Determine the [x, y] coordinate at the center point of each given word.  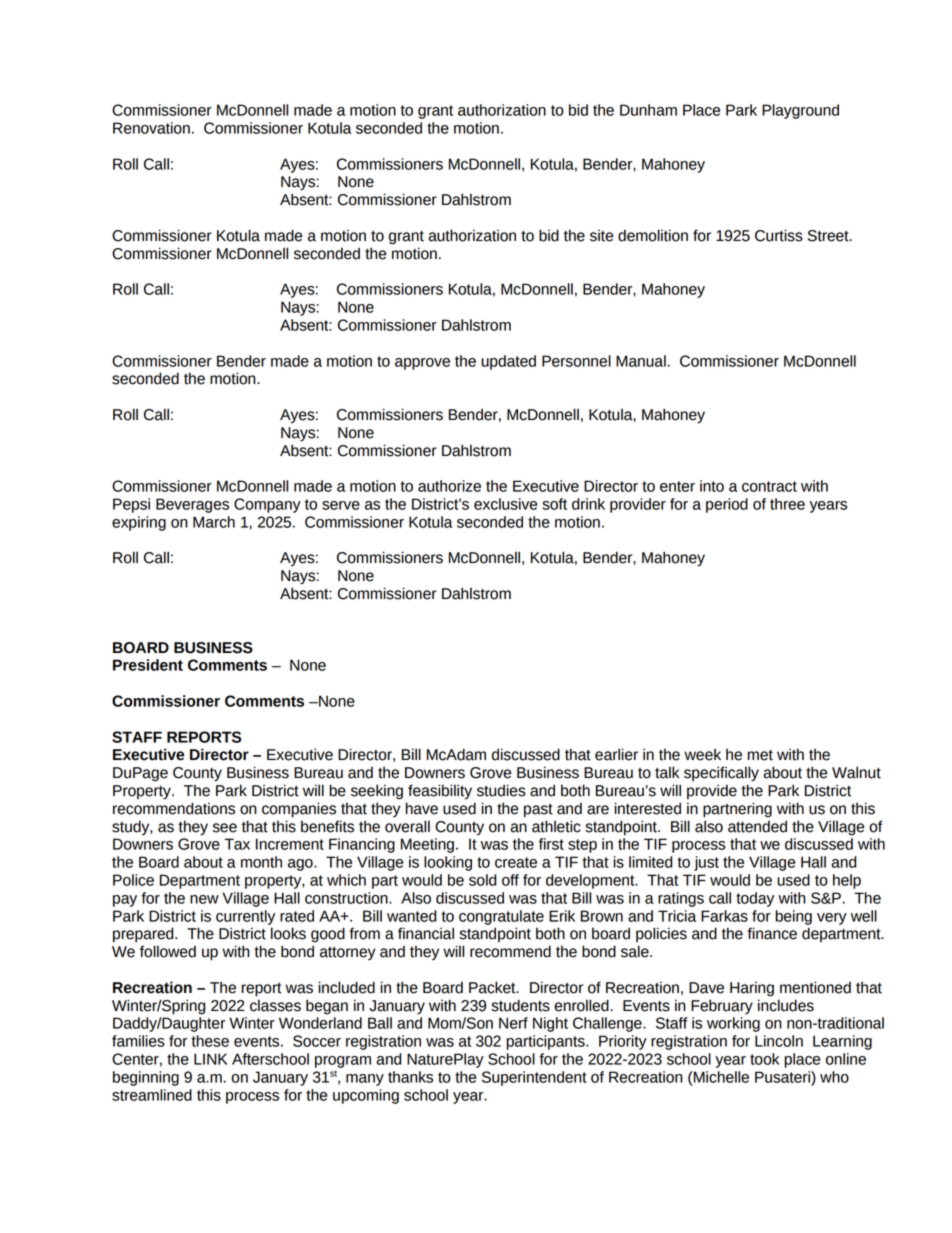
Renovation [151, 128]
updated [508, 362]
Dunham [648, 110]
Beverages [192, 505]
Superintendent [534, 1078]
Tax [237, 844]
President [148, 665]
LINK [210, 1059]
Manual [641, 361]
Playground [800, 111]
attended [757, 826]
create [516, 862]
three [787, 504]
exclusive [505, 504]
